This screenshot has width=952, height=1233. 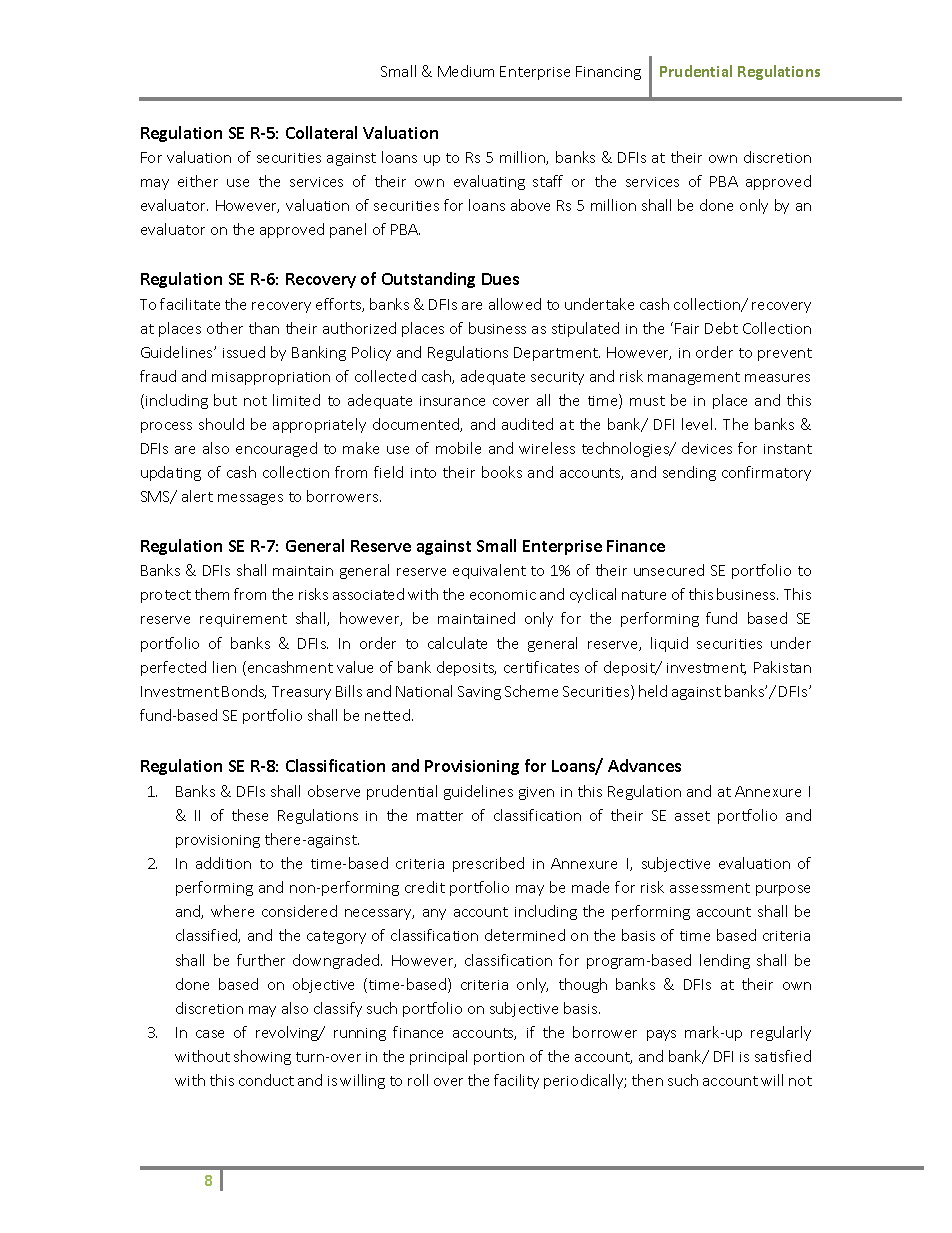 I want to click on Debt, so click(x=721, y=328).
